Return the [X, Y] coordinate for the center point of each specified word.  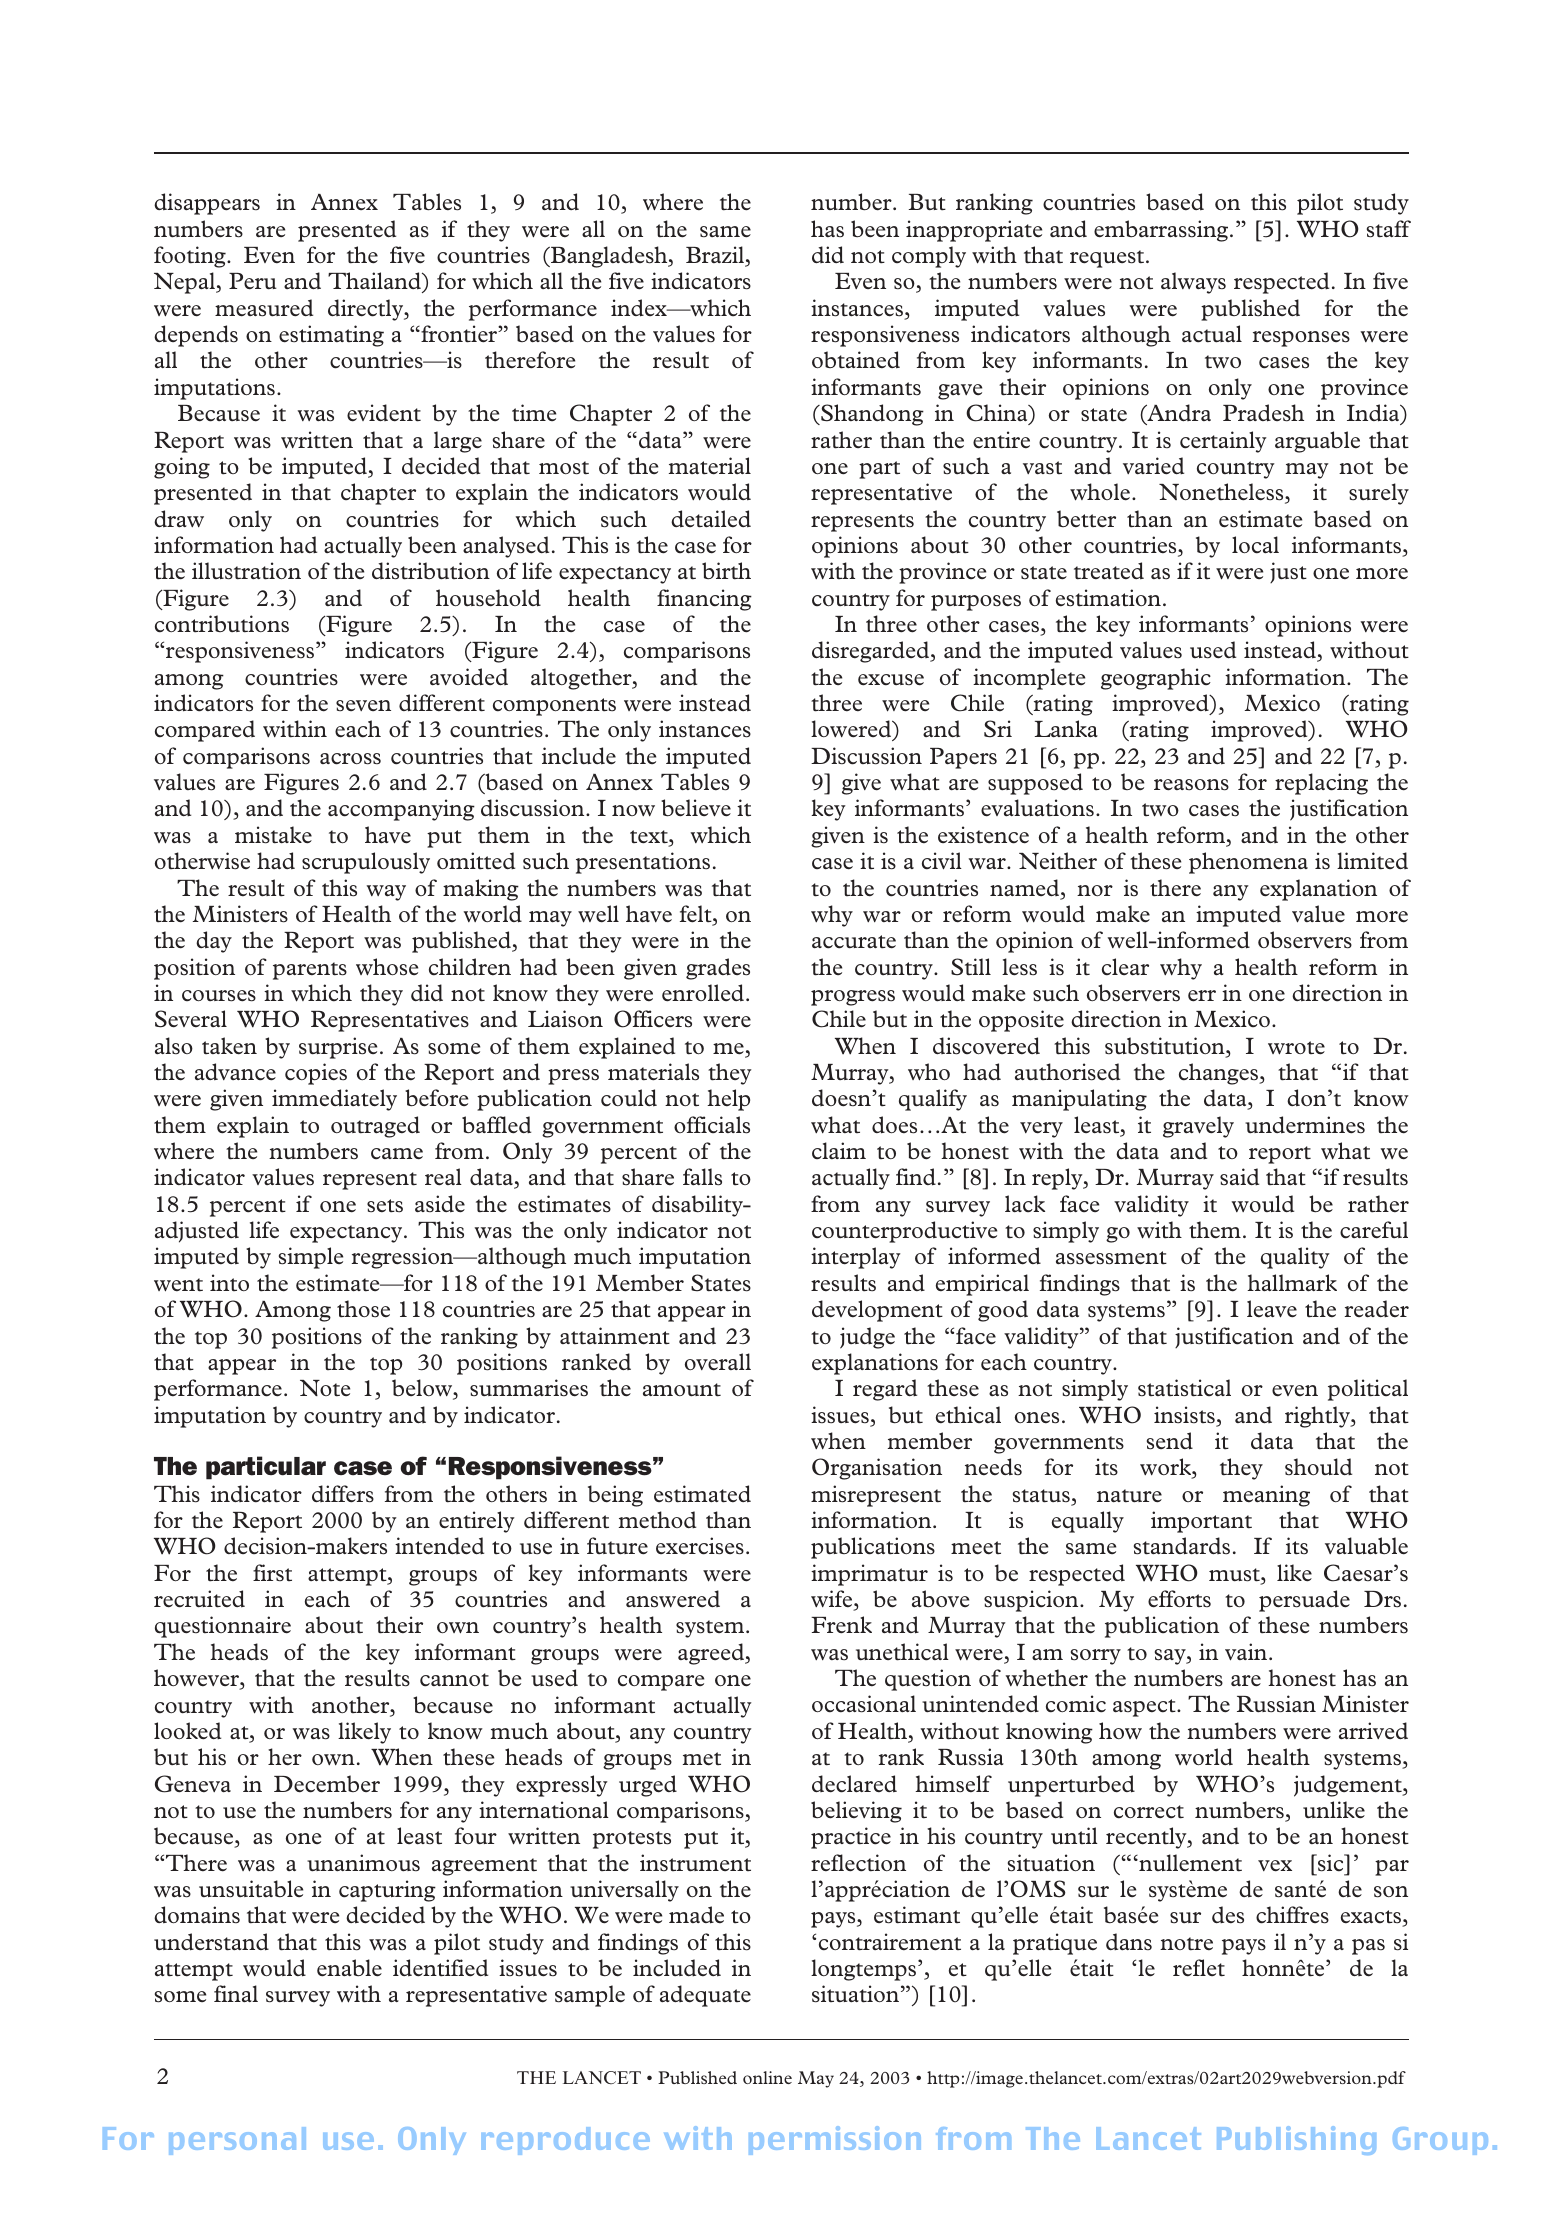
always [1193, 283]
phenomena [1248, 863]
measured [264, 308]
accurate [854, 942]
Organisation [877, 1469]
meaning [1266, 1496]
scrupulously [366, 863]
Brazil [716, 256]
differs [343, 1494]
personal [237, 2141]
